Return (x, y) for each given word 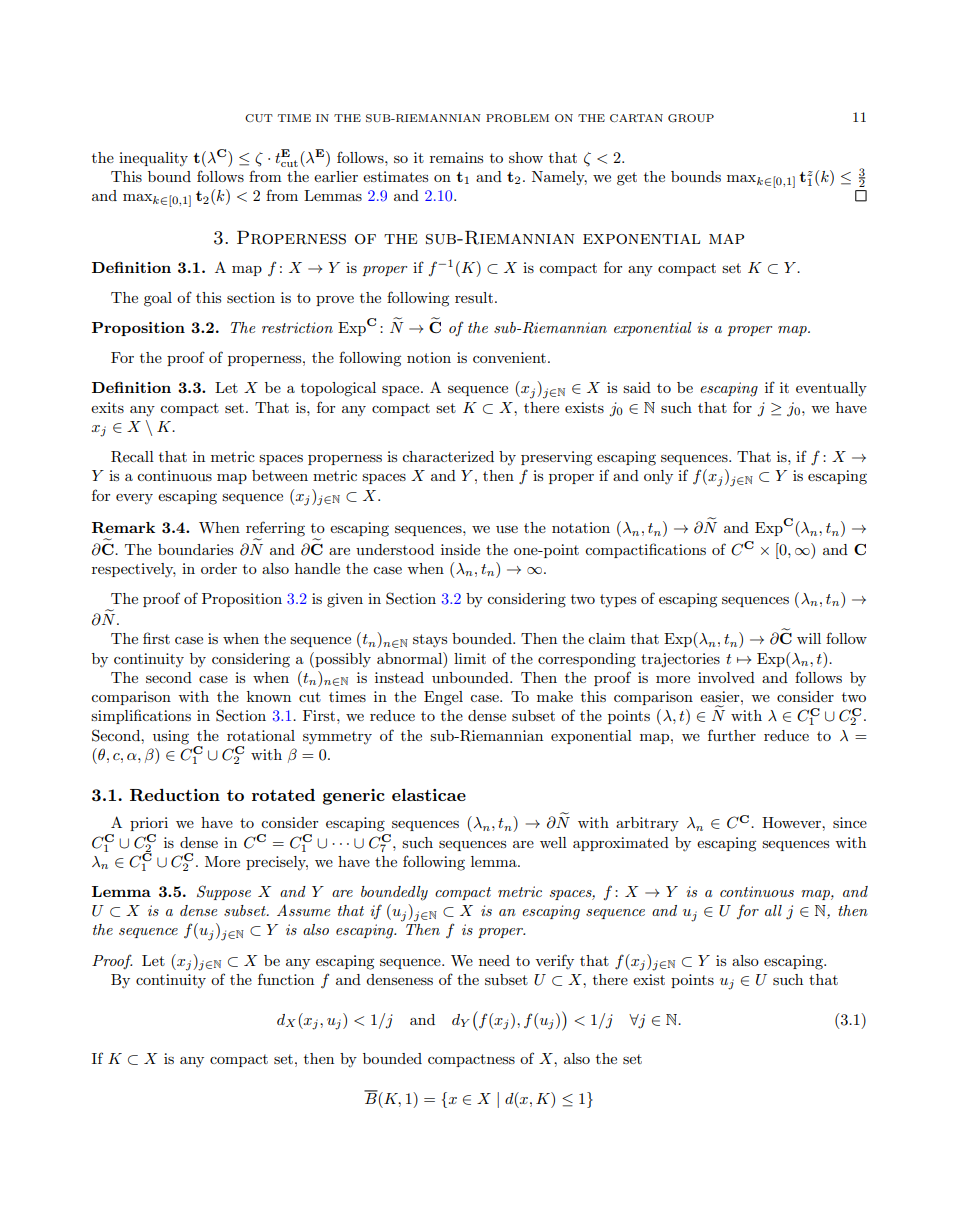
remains (456, 157)
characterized (448, 456)
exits (107, 407)
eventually (831, 389)
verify (554, 962)
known (269, 696)
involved (726, 677)
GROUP (691, 118)
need (494, 960)
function (286, 979)
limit (470, 658)
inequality (153, 159)
